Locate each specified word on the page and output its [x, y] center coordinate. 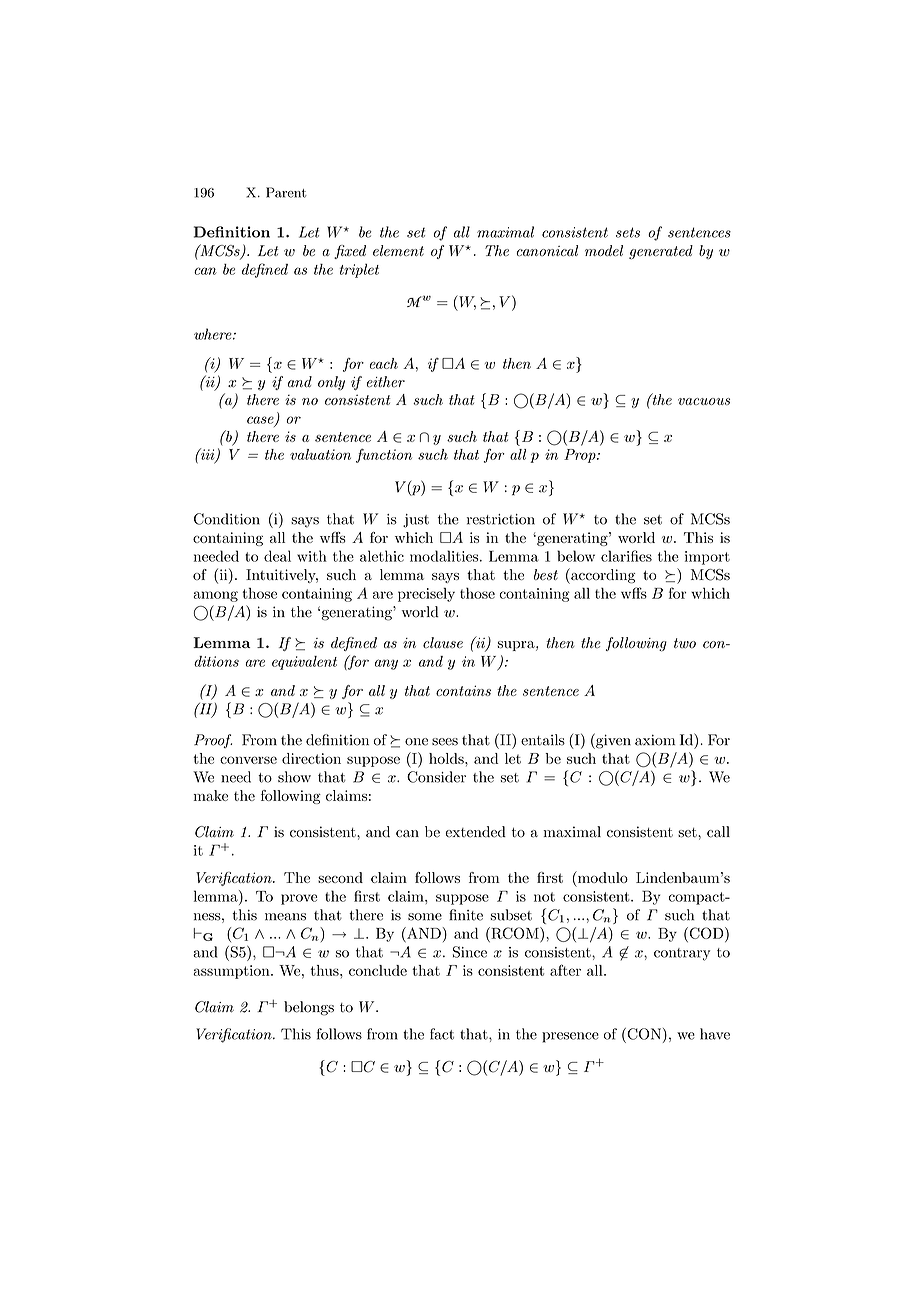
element [398, 250]
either [386, 382]
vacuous [704, 401]
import [707, 558]
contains [463, 690]
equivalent [304, 663]
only [331, 383]
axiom [655, 740]
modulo [602, 877]
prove [299, 899]
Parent [286, 192]
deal [277, 556]
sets [628, 232]
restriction [501, 519]
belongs [309, 1008]
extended [475, 832]
